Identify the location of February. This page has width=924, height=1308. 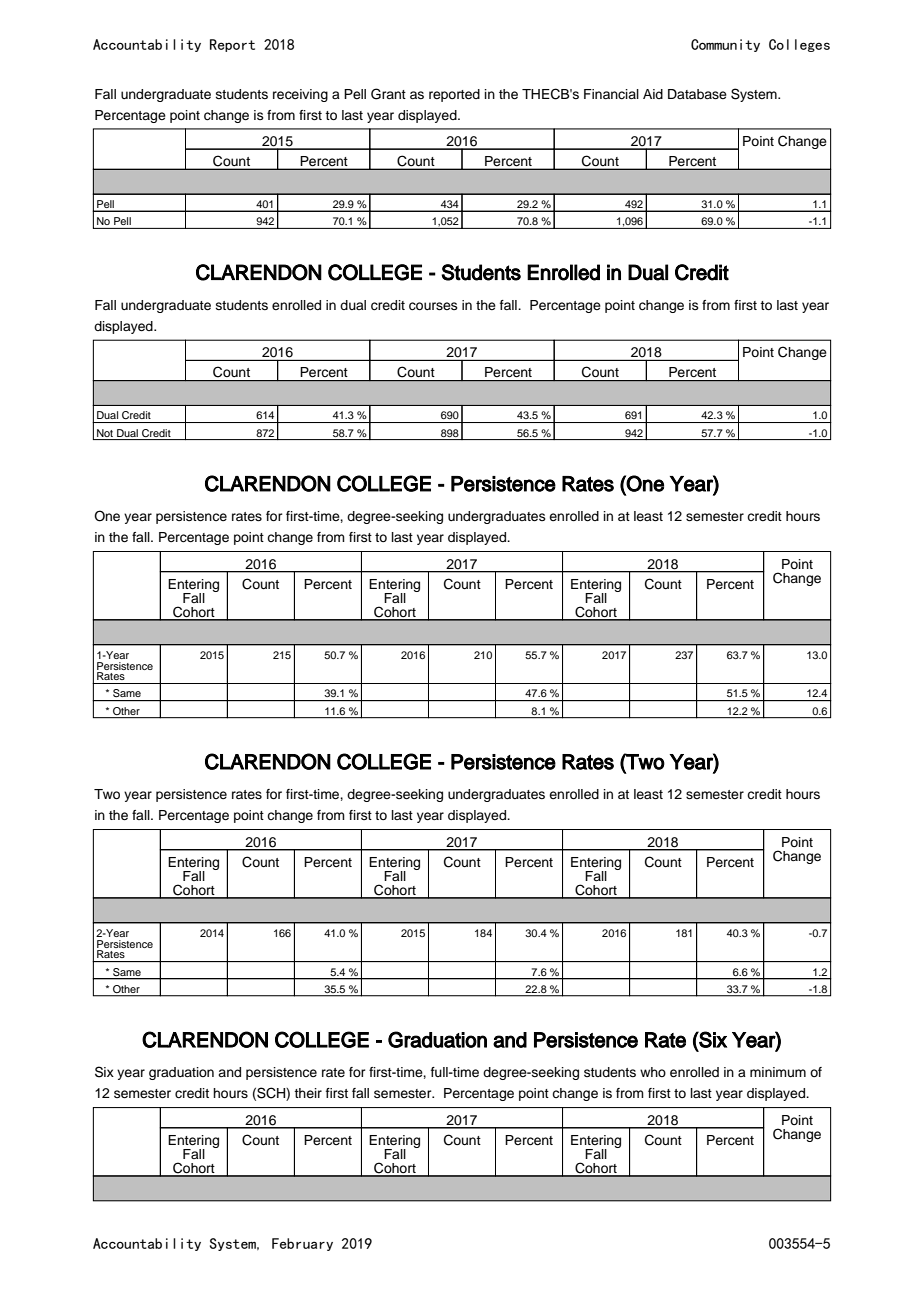
(302, 1244).
